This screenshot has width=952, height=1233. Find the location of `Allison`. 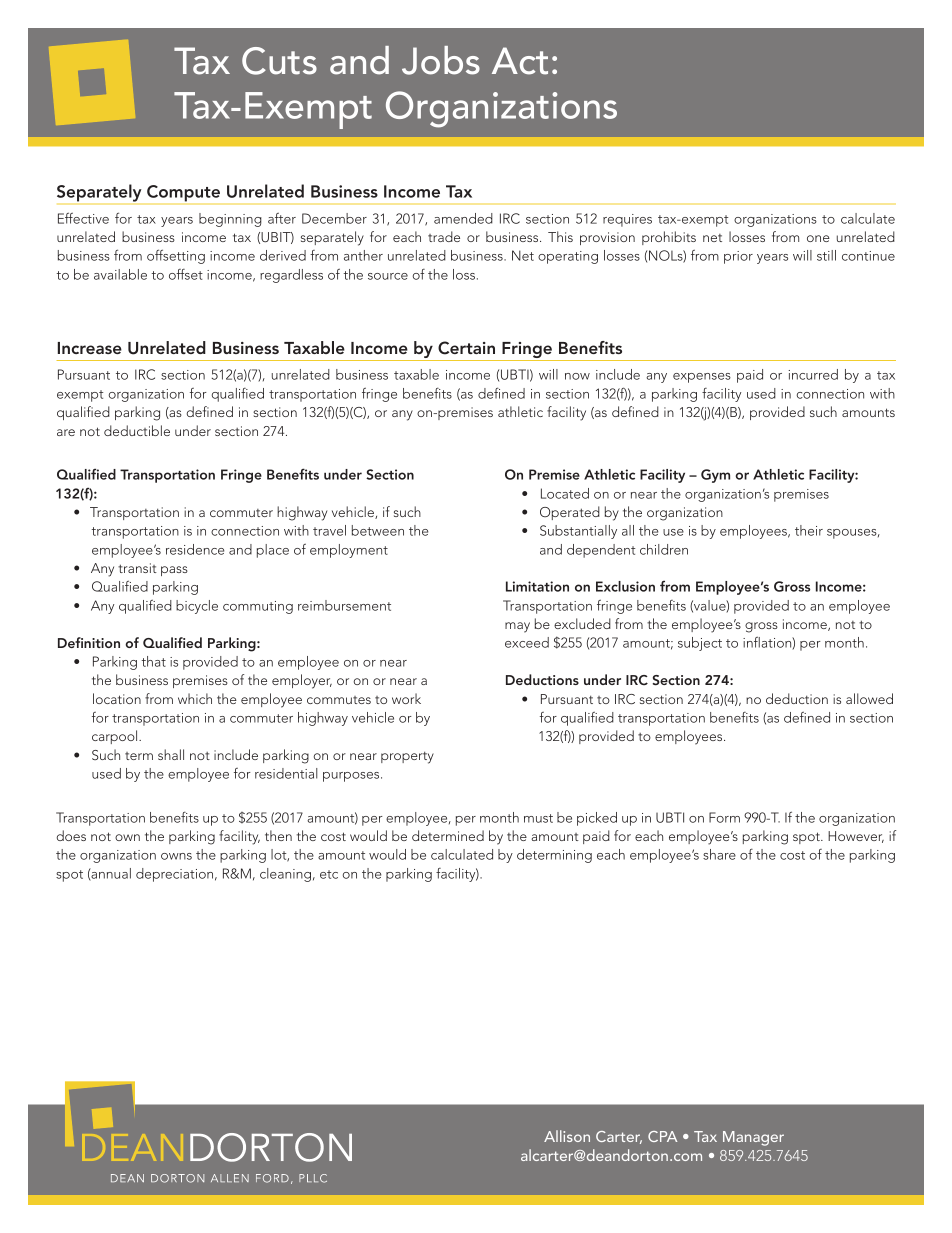

Allison is located at coordinates (567, 1136).
